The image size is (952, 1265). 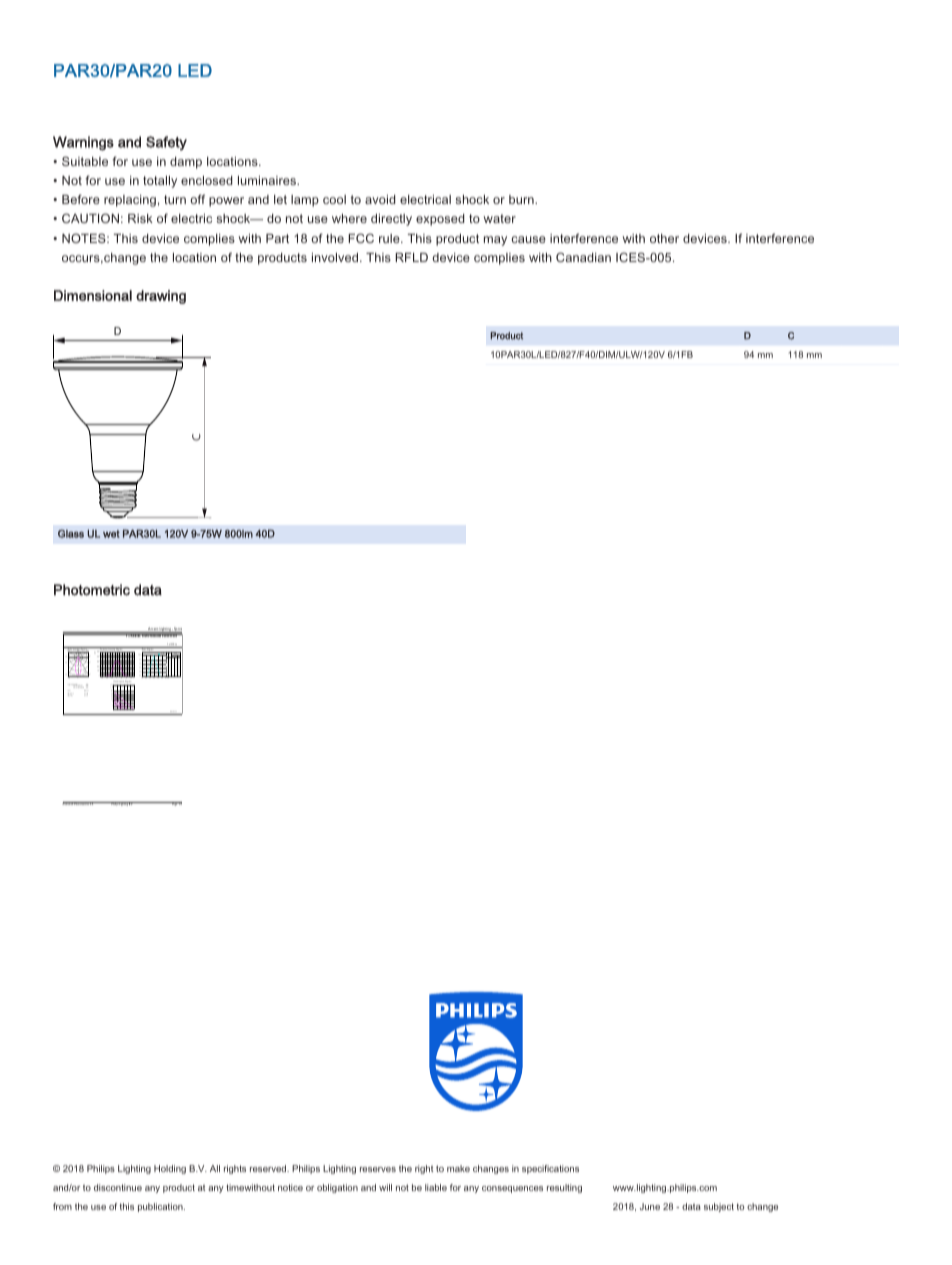 I want to click on wet, so click(x=111, y=534).
